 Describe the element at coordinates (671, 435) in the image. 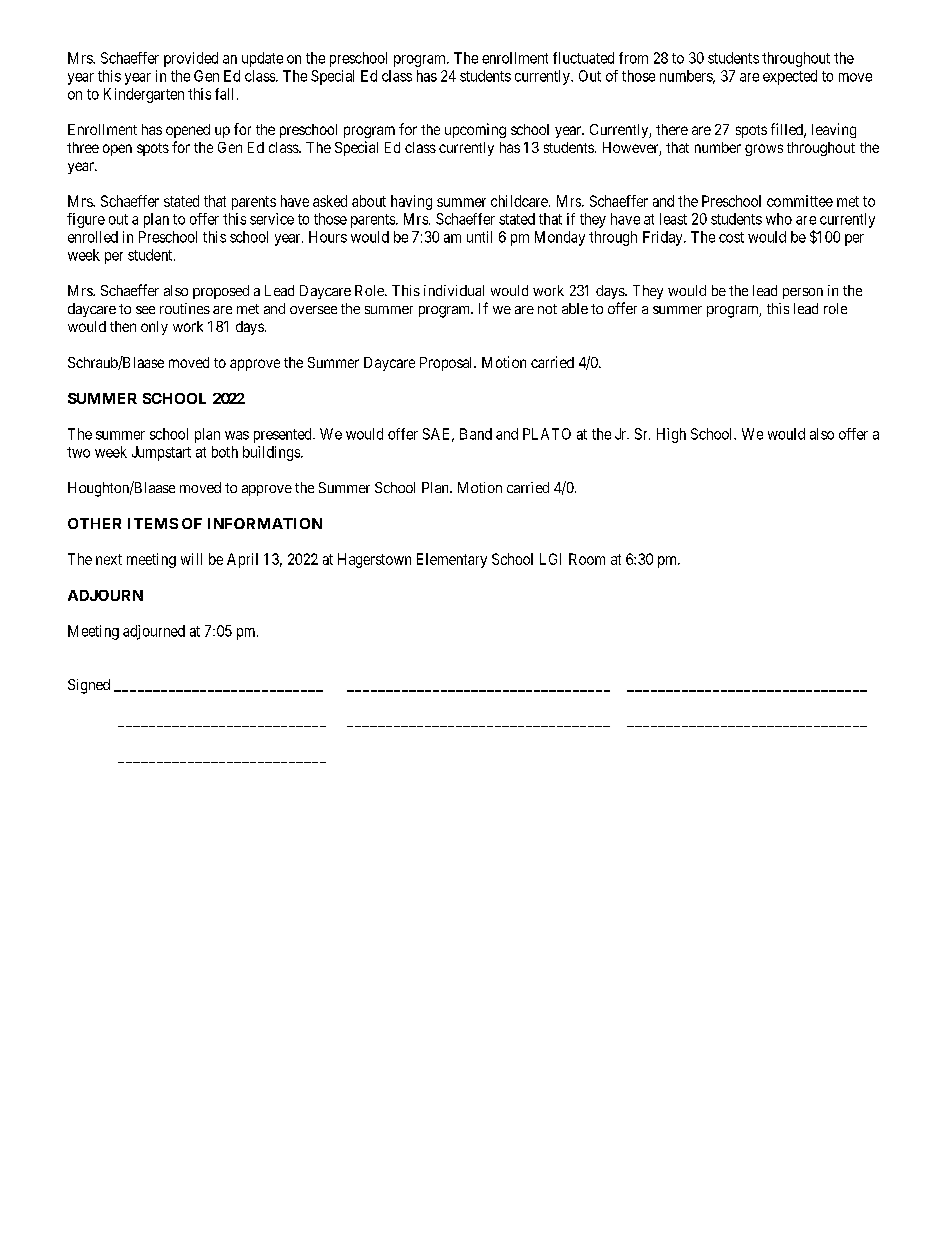

I see `High` at that location.
